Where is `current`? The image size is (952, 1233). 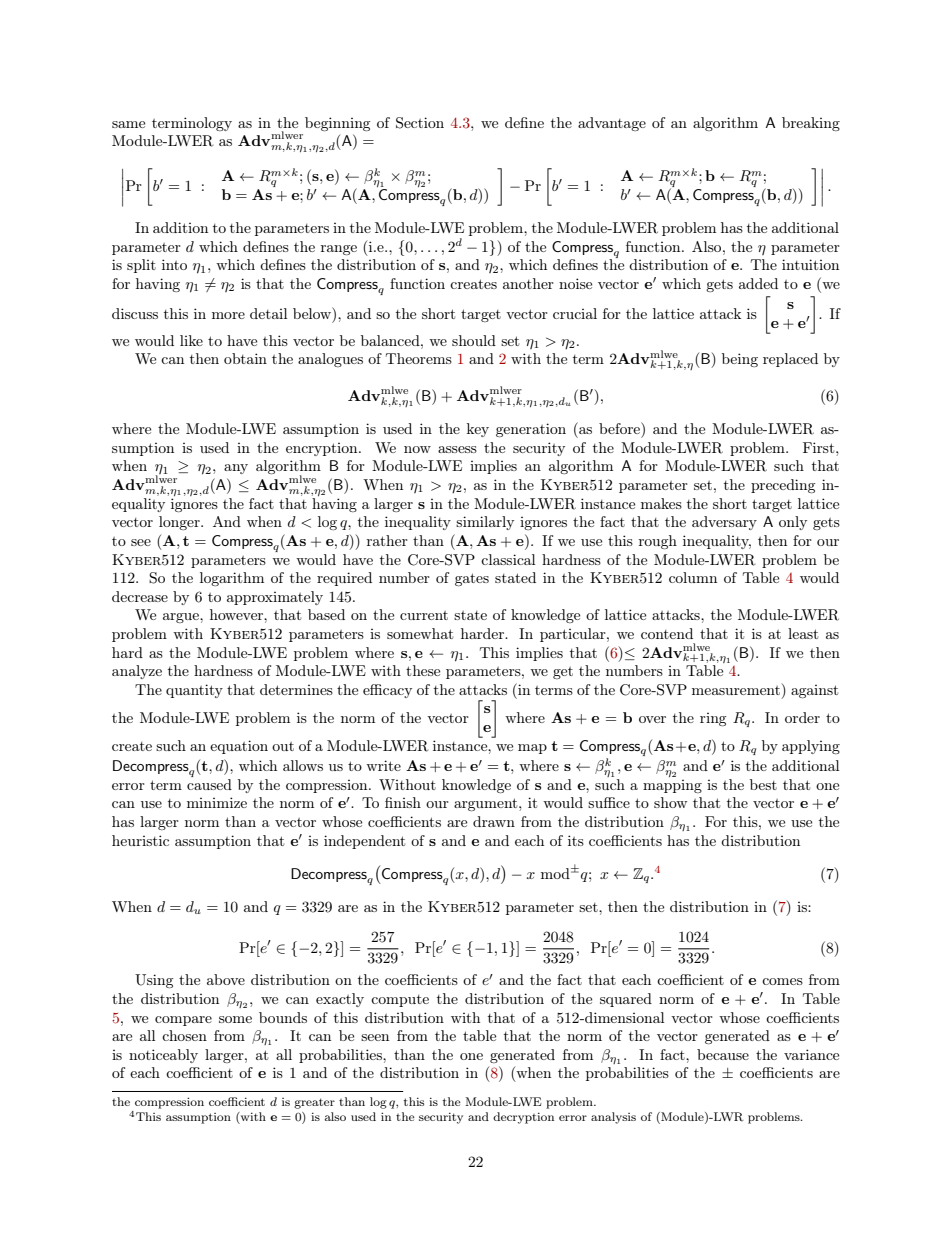
current is located at coordinates (424, 615).
